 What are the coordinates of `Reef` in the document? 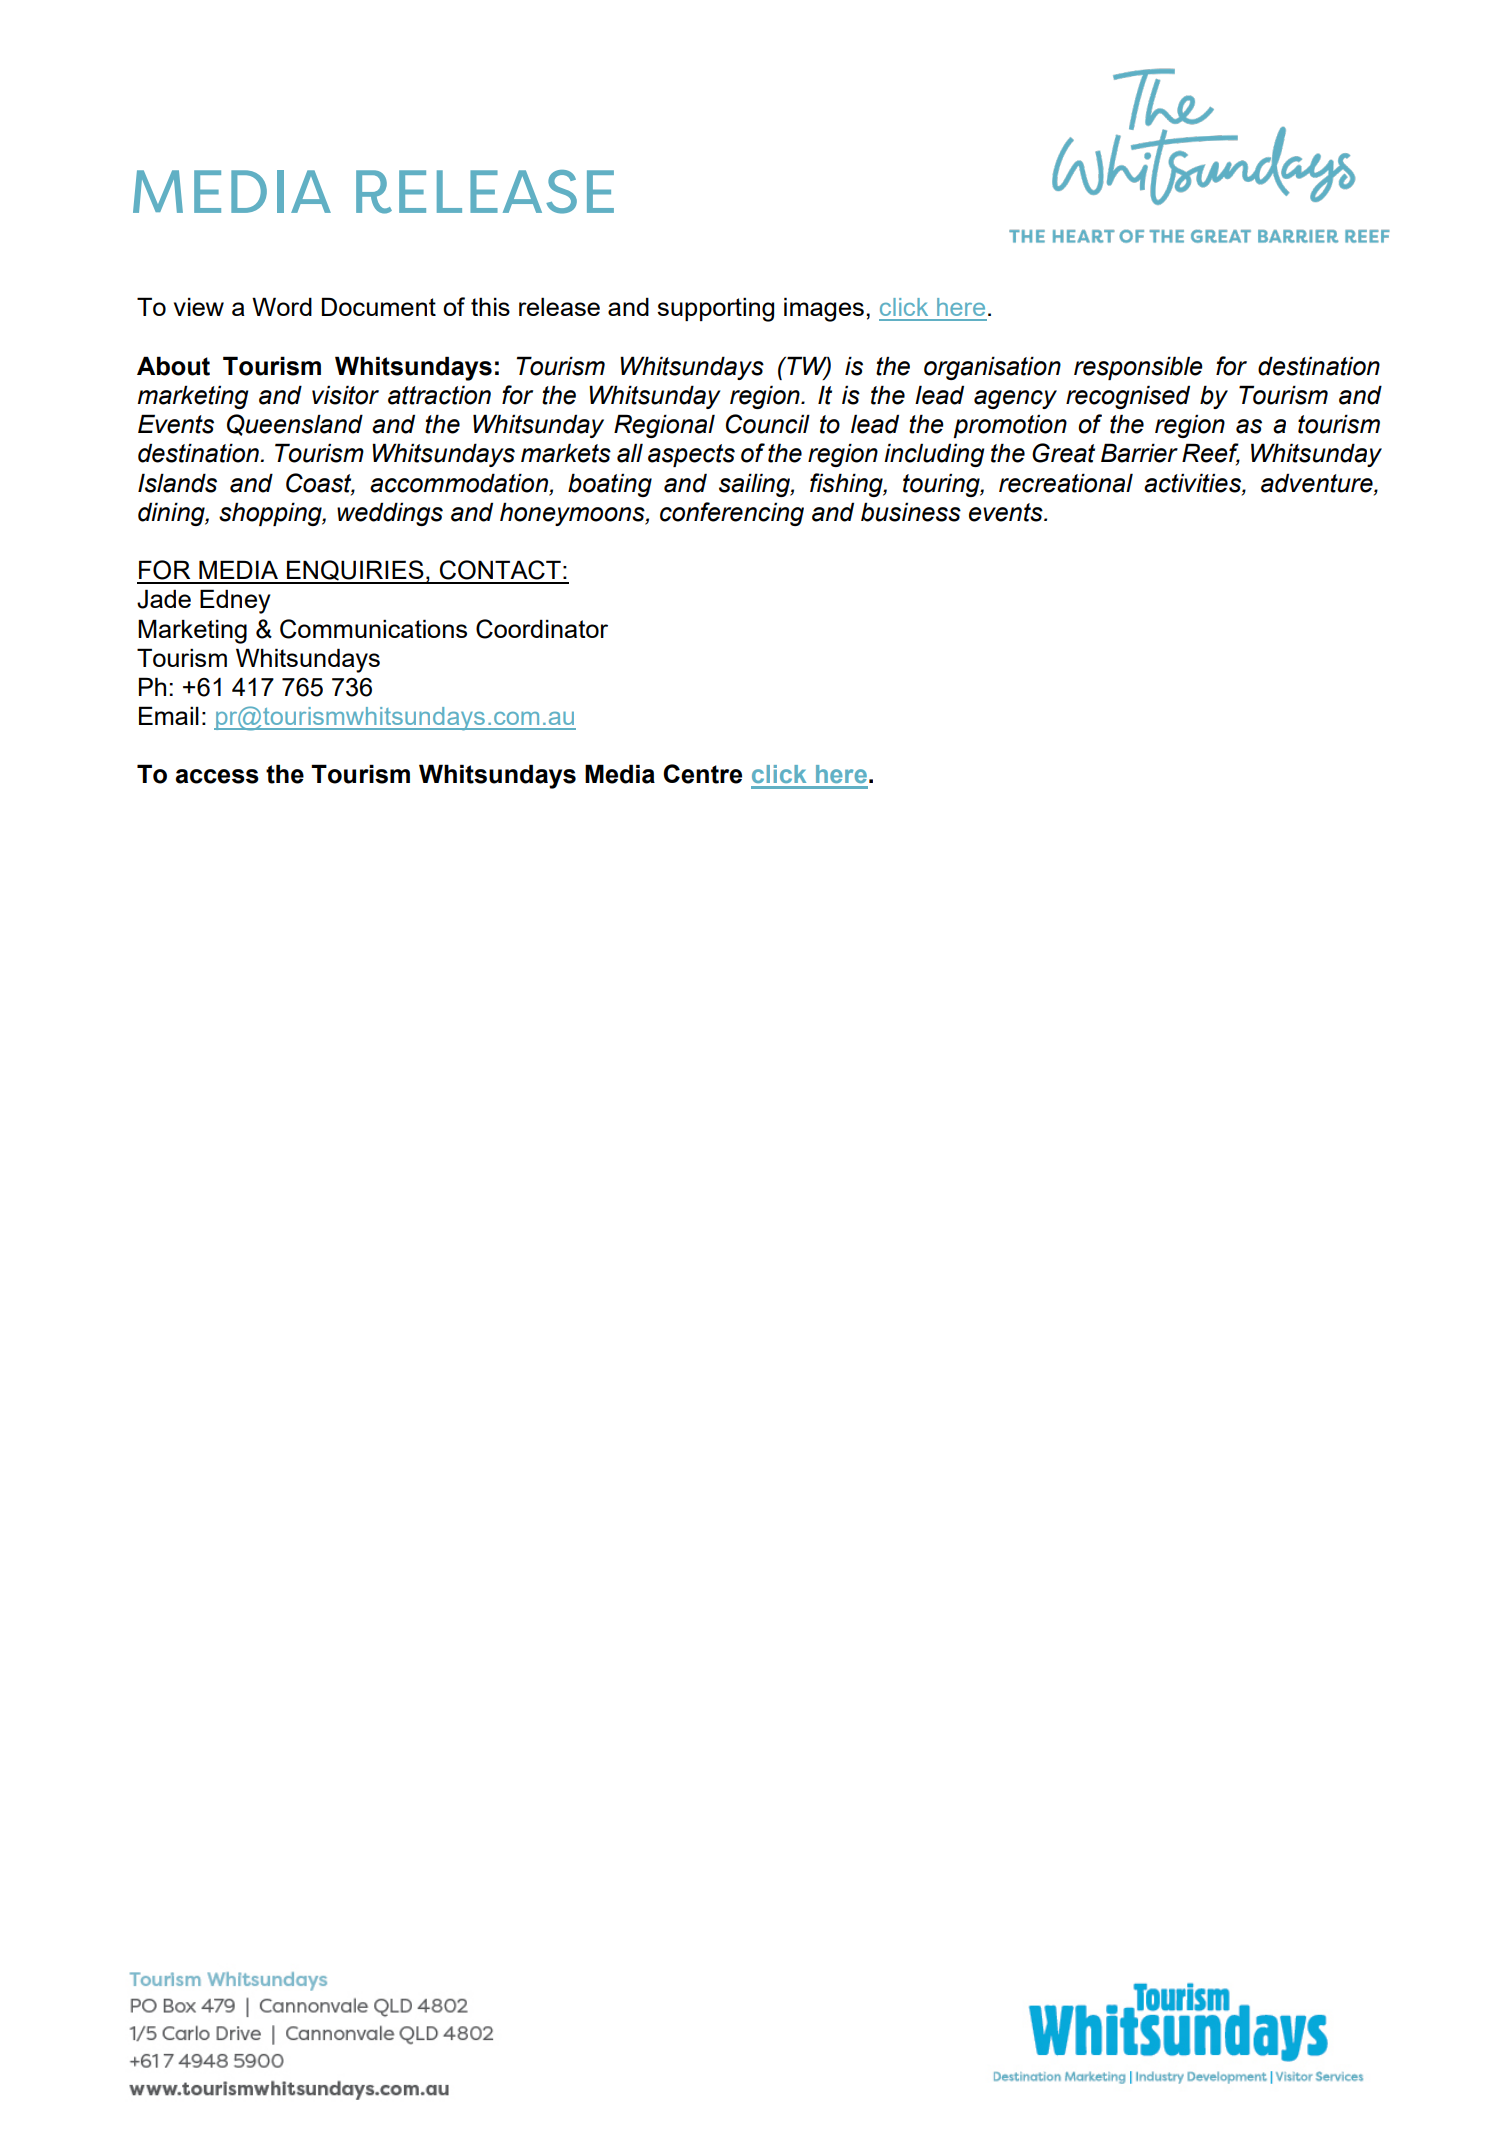 It's located at (1211, 454).
